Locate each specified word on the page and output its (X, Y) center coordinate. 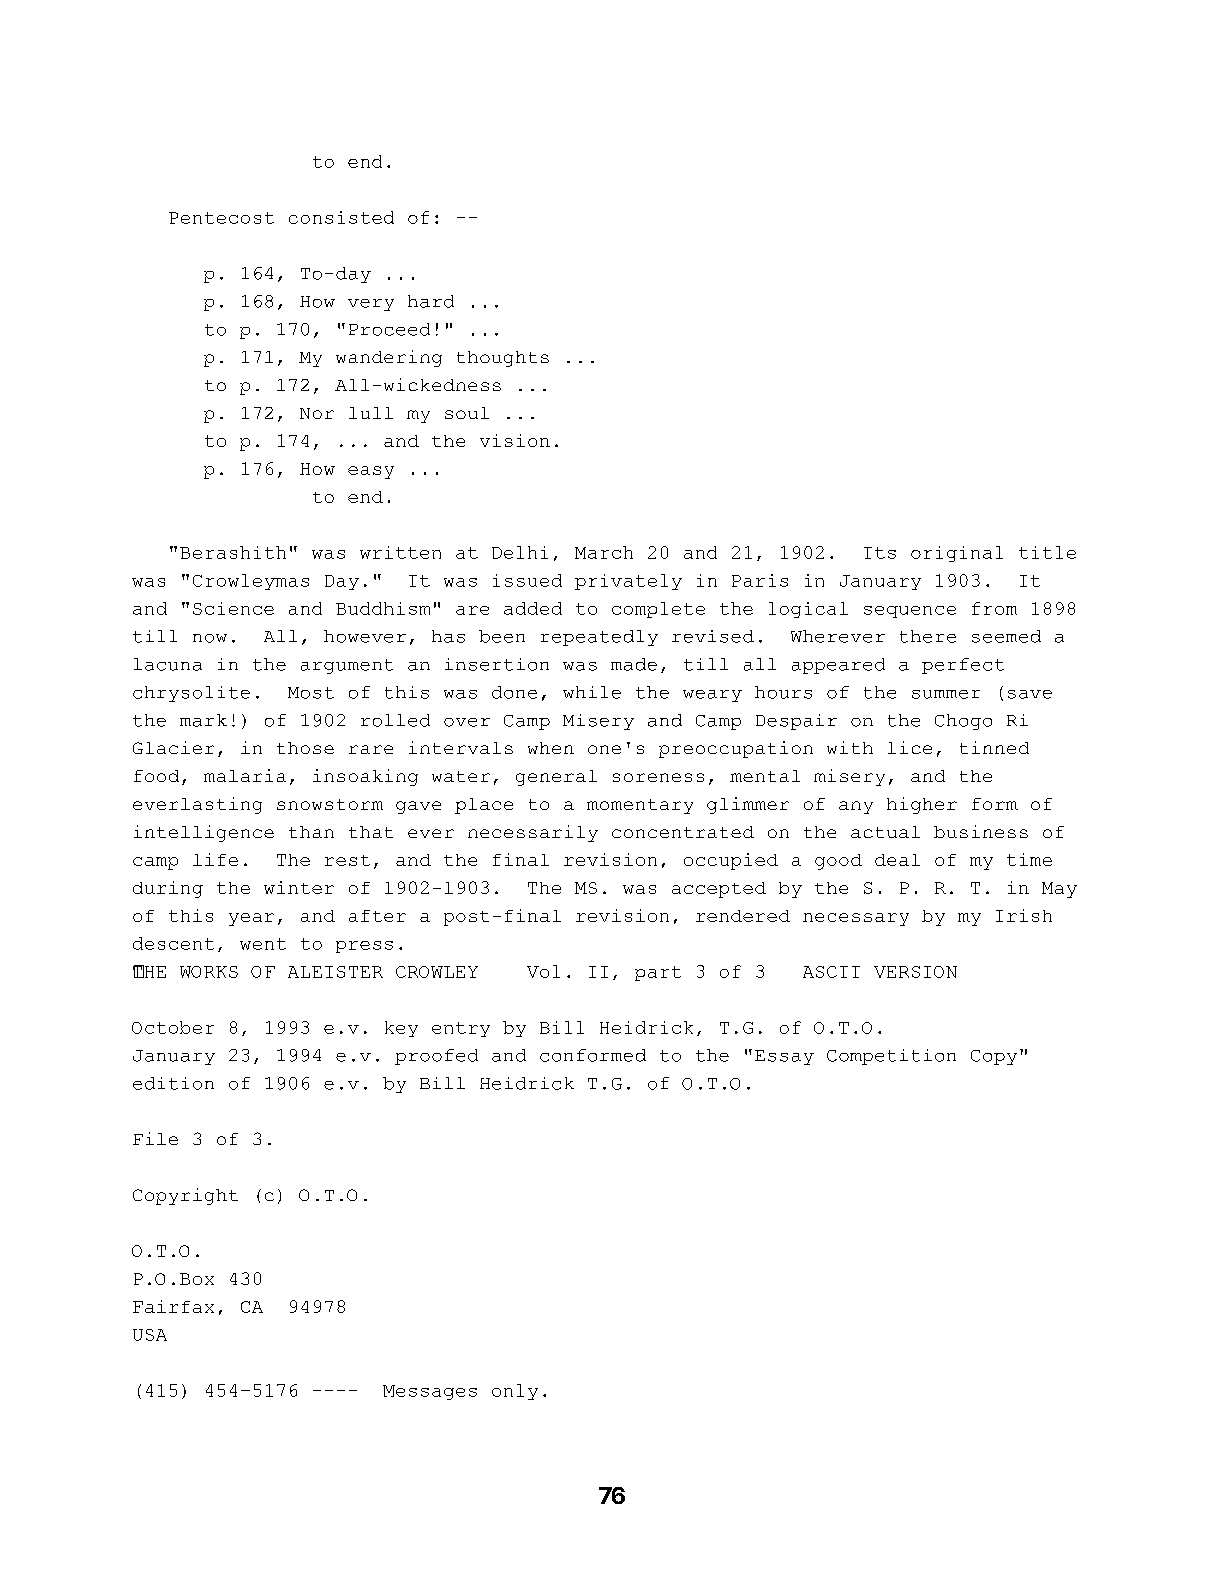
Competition (891, 1057)
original (957, 554)
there (928, 636)
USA (150, 1335)
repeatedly (599, 638)
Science (233, 608)
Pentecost (221, 218)
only (515, 1392)
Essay (784, 1057)
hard (431, 301)
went (263, 944)
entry (461, 1029)
